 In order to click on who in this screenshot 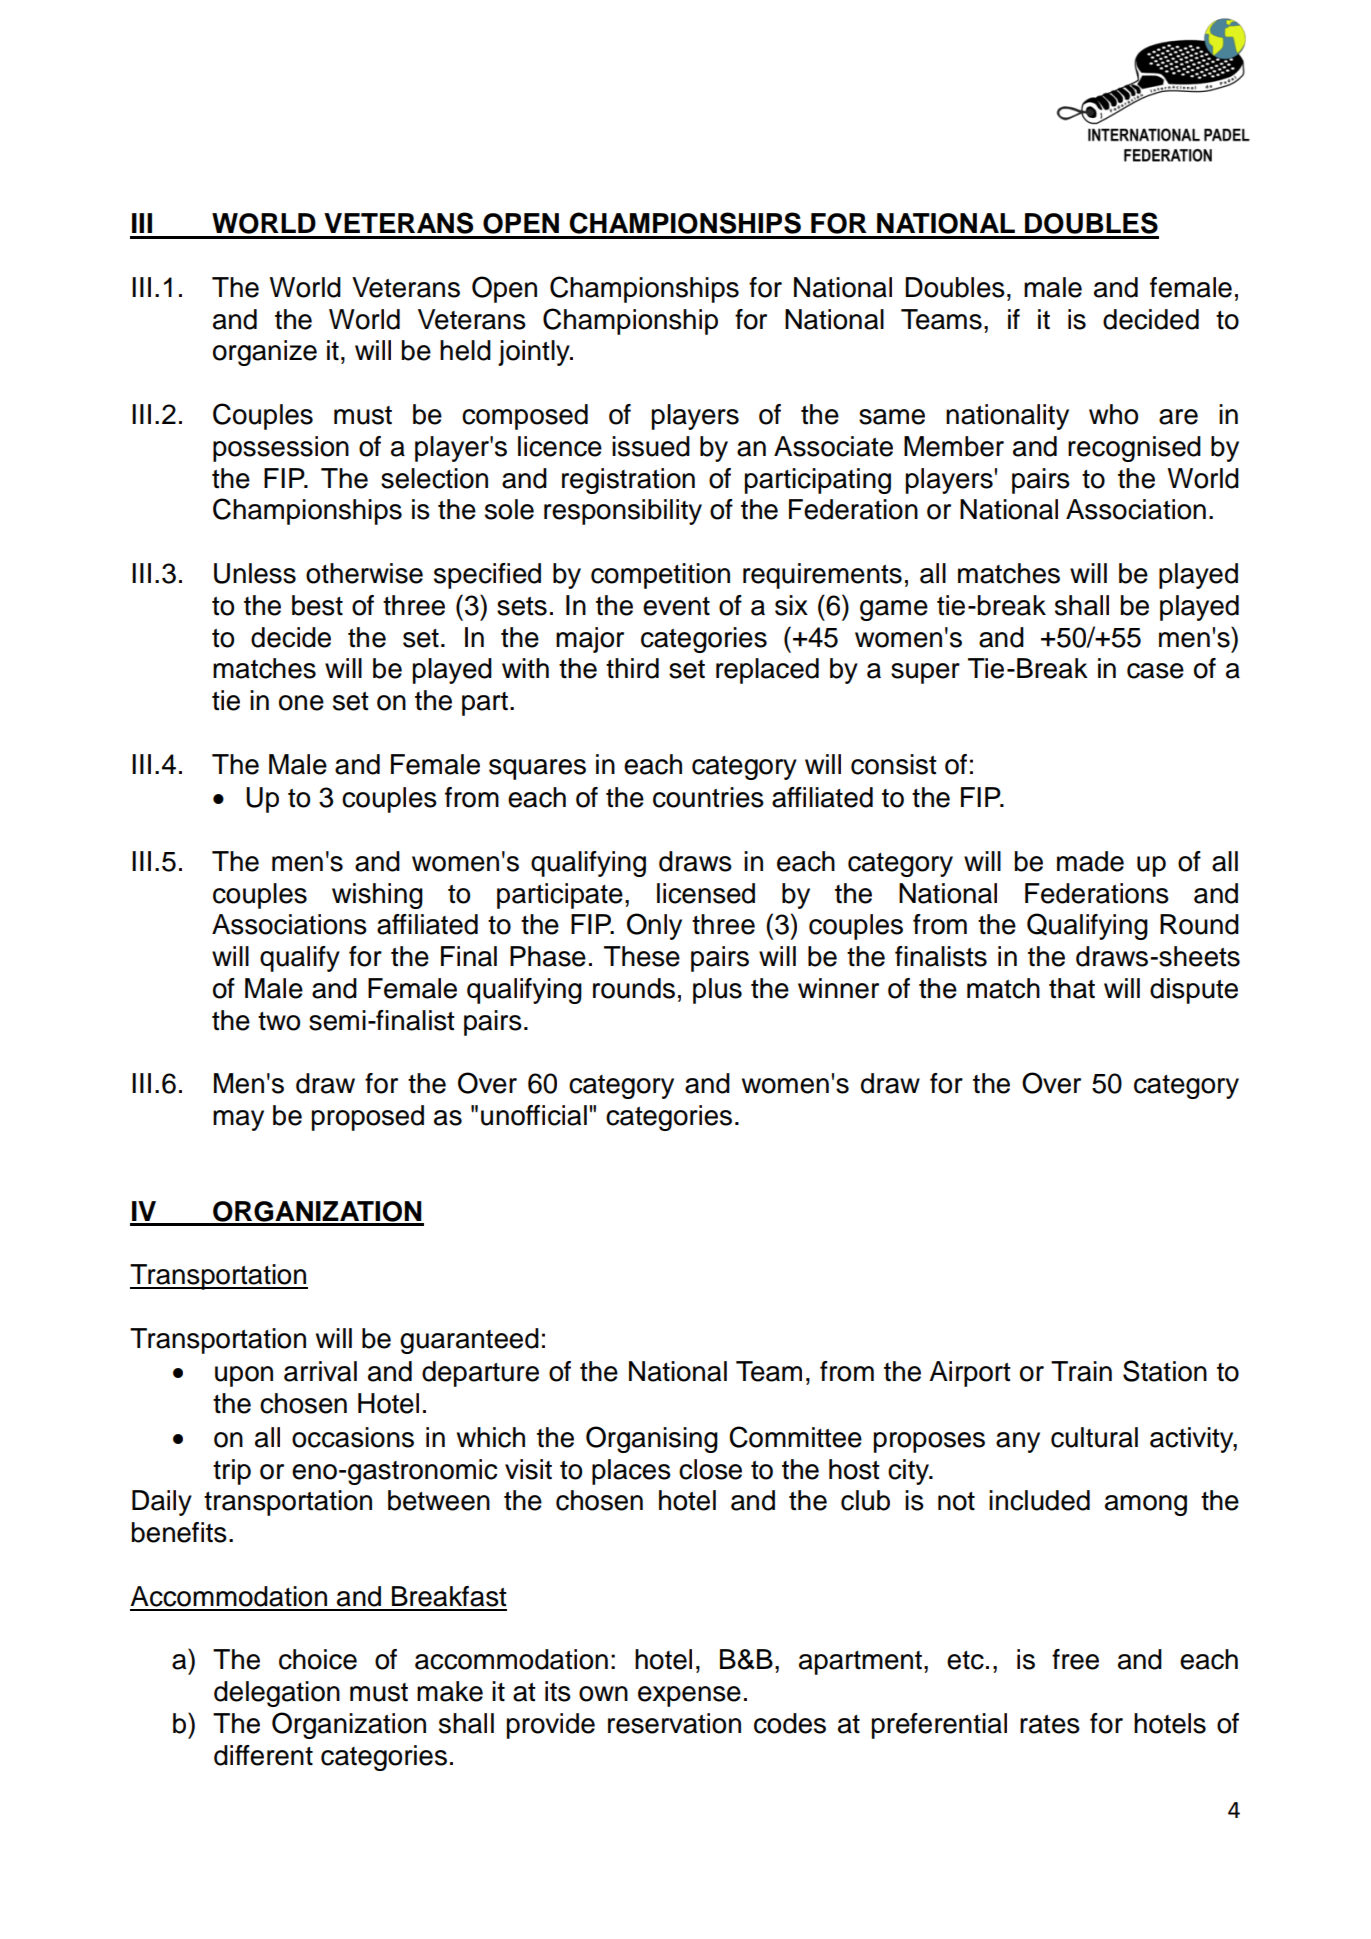, I will do `click(1113, 414)`.
